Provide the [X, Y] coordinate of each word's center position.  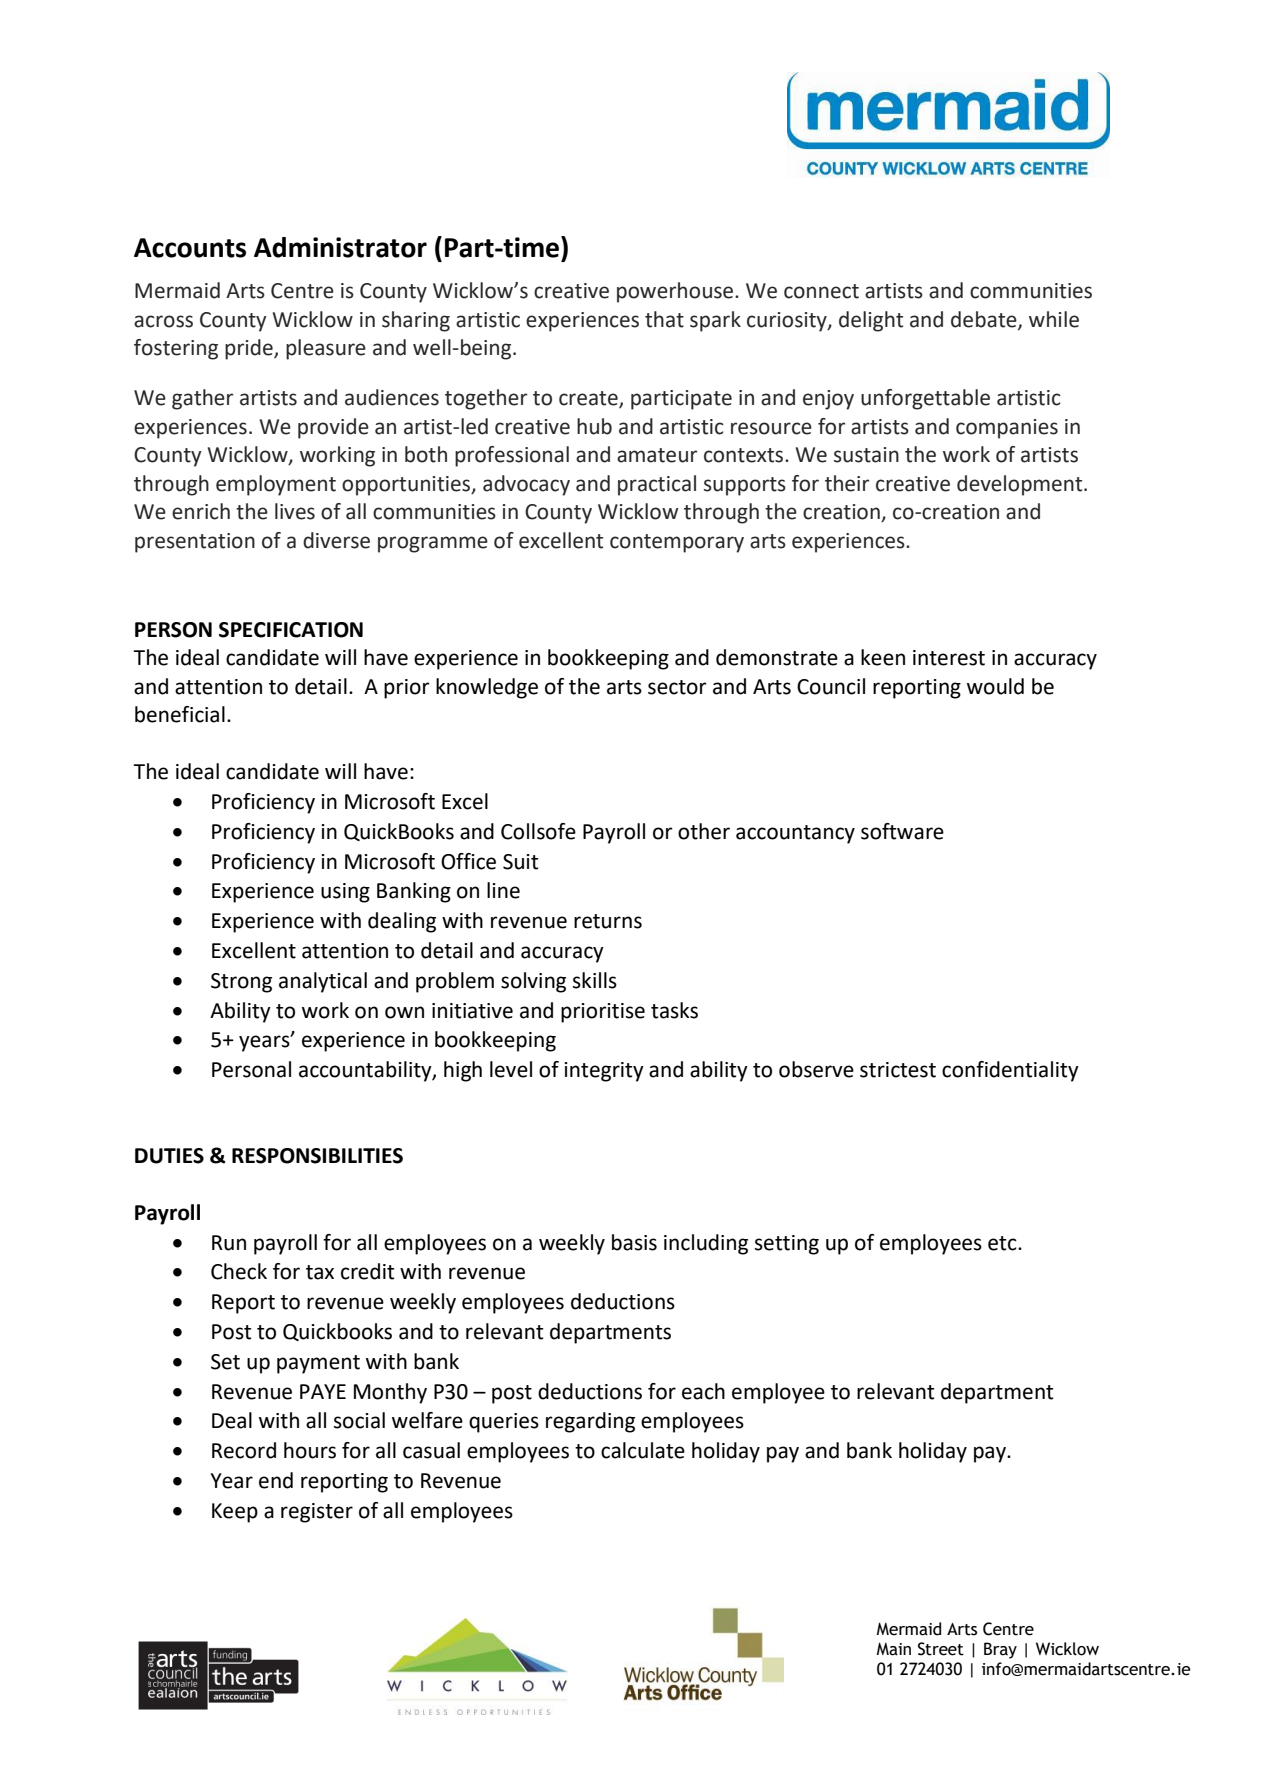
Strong [241, 983]
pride [250, 349]
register [317, 1513]
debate [985, 320]
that [664, 319]
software [902, 831]
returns [608, 921]
